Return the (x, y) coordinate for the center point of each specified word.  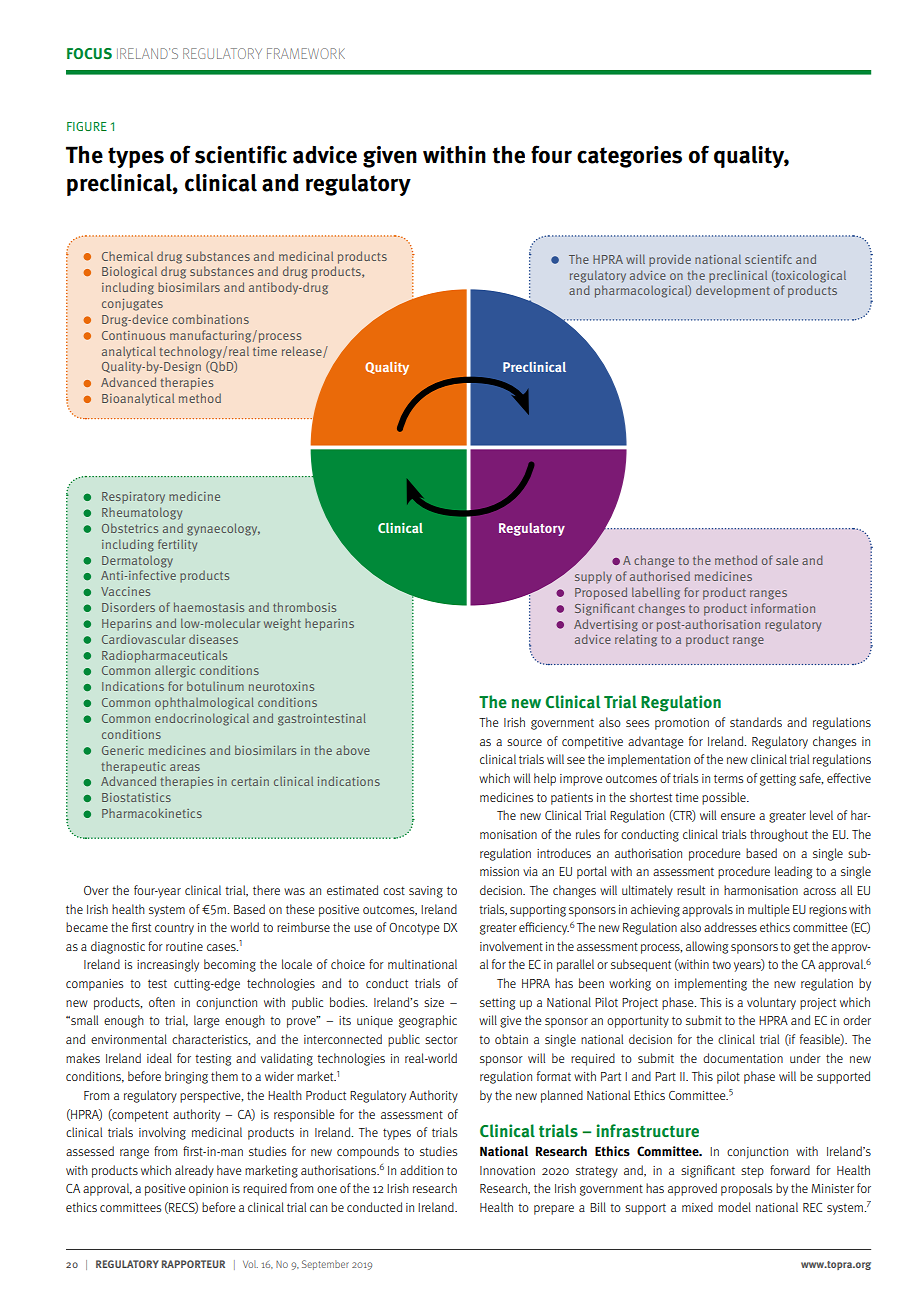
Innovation (507, 1170)
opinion (208, 1190)
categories (629, 157)
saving (426, 892)
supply (593, 578)
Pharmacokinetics (152, 813)
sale (787, 560)
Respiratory (133, 498)
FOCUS (89, 53)
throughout (779, 835)
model (734, 1207)
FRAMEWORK (306, 53)
